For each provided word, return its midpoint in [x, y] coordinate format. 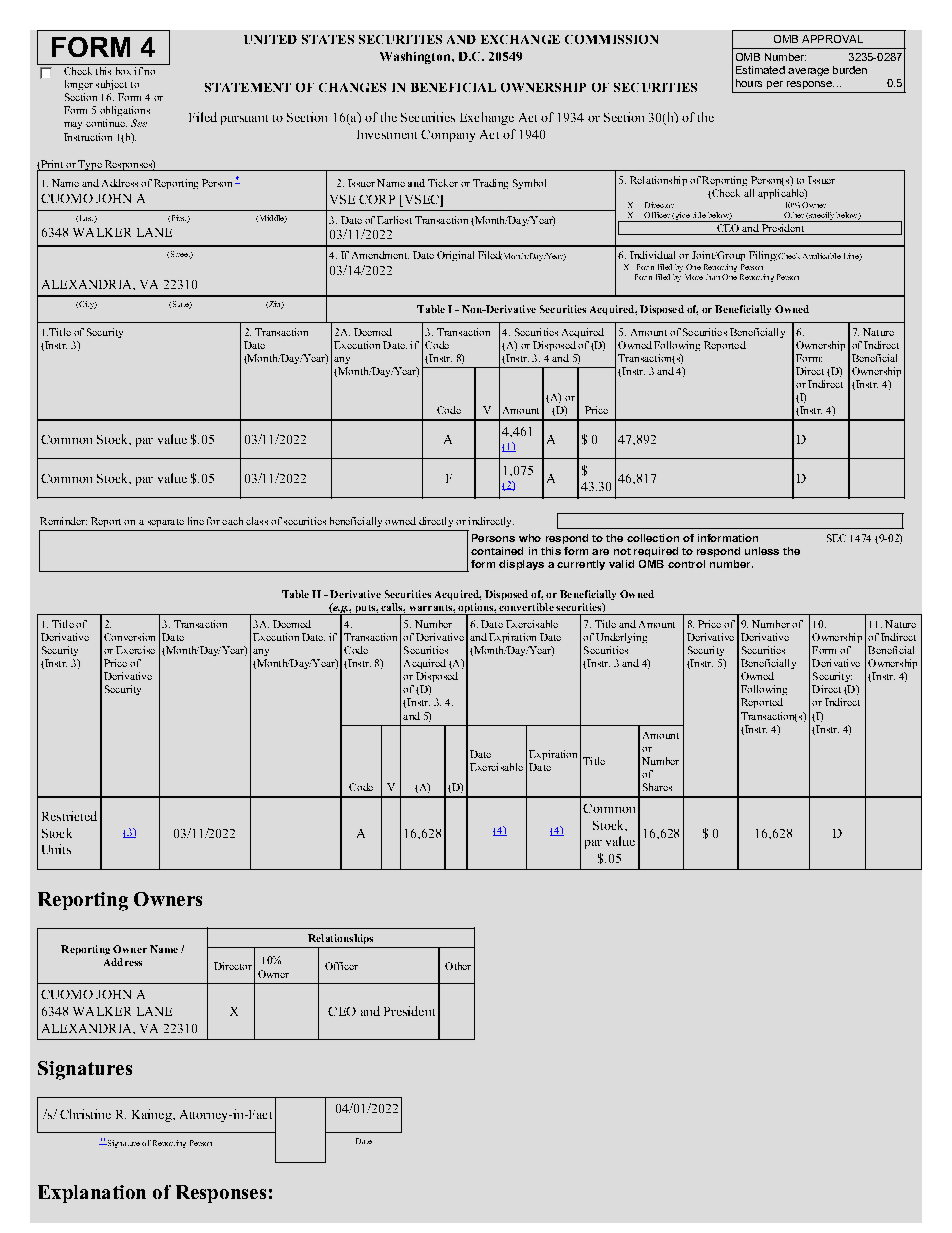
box [123, 69]
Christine [85, 1114]
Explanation [92, 1194]
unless [762, 551]
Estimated [760, 70]
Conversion [129, 637]
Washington [416, 58]
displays [521, 565]
